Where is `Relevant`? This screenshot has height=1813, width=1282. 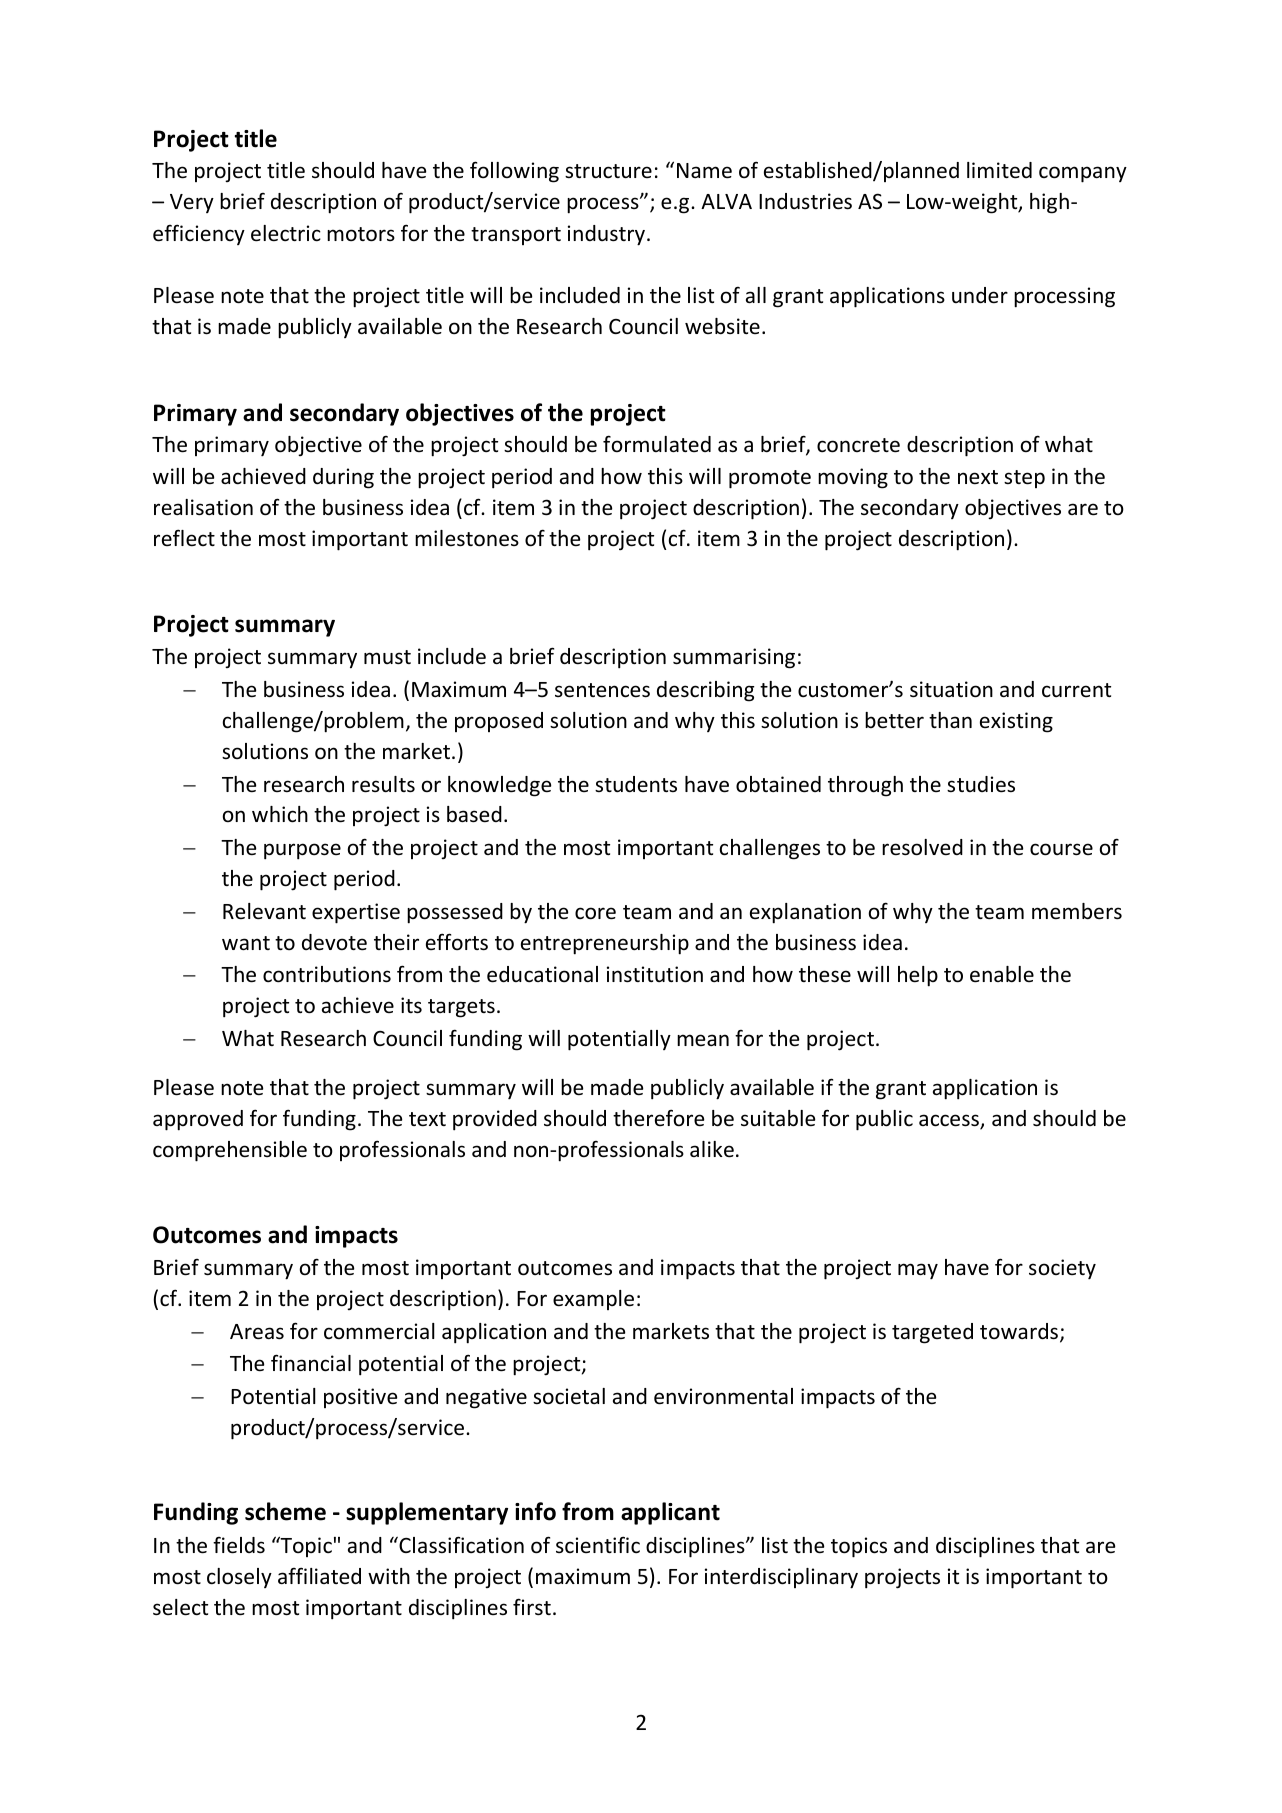
Relevant is located at coordinates (264, 911).
